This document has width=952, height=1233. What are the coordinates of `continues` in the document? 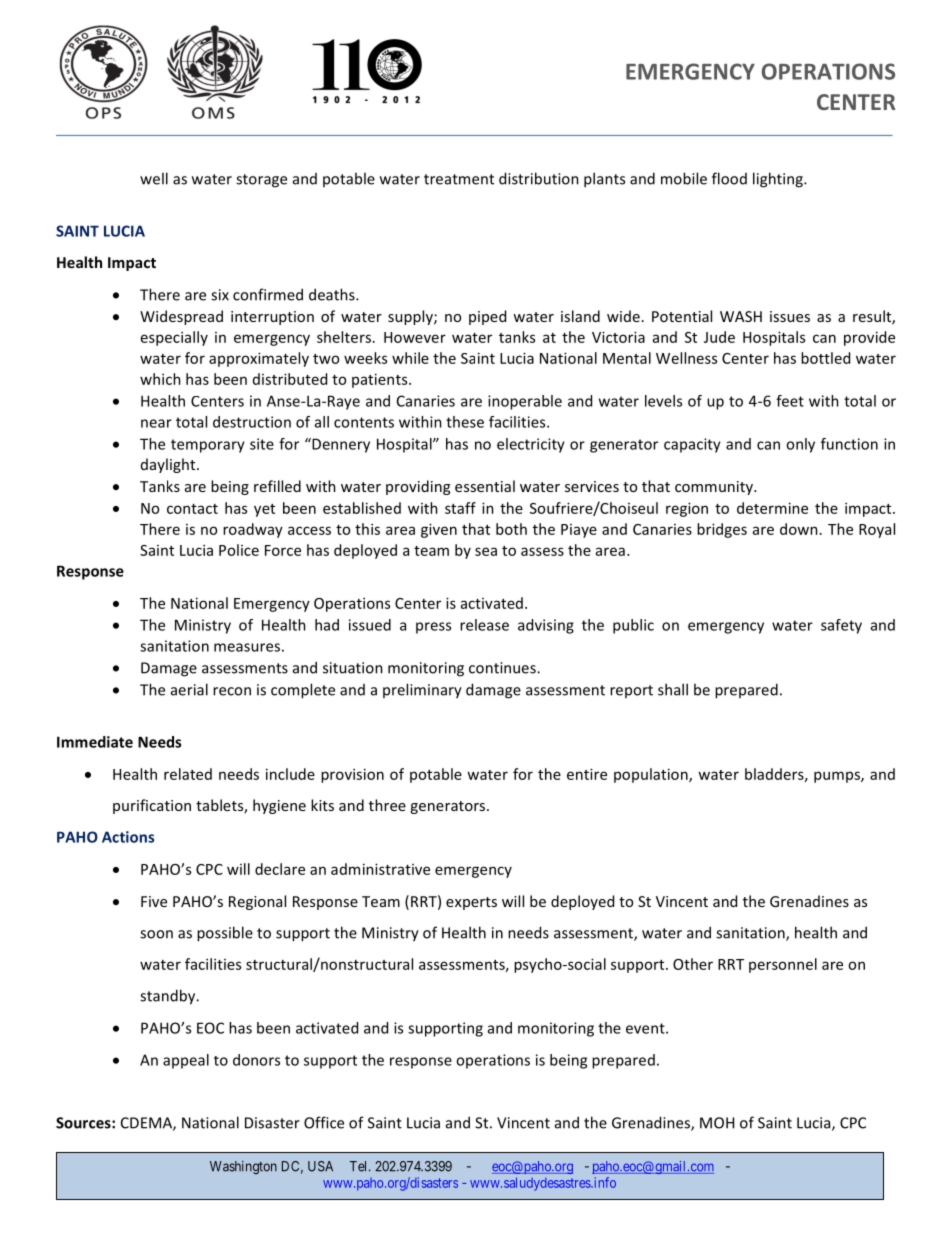 It's located at (503, 668).
